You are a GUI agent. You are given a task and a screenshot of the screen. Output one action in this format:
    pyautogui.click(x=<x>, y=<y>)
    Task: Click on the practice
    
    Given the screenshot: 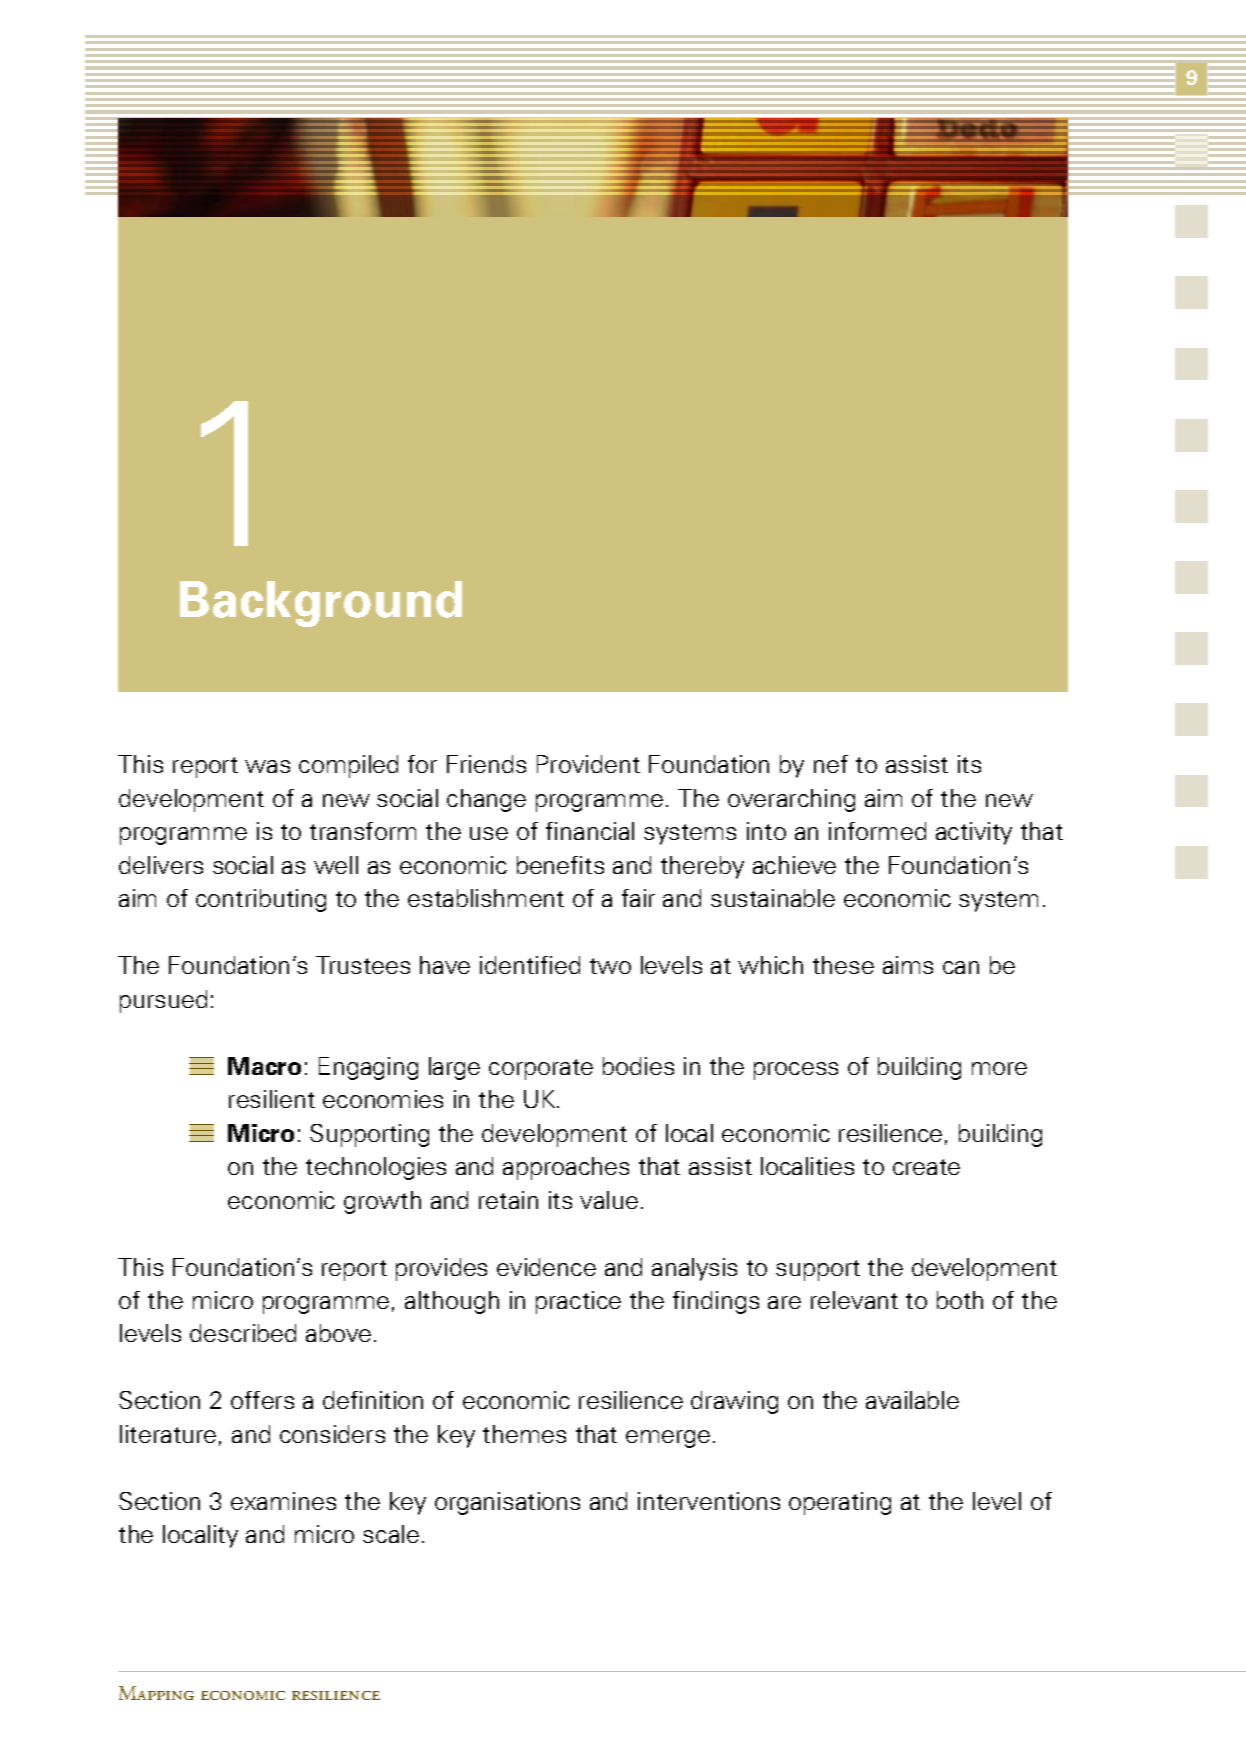 What is the action you would take?
    pyautogui.click(x=578, y=1302)
